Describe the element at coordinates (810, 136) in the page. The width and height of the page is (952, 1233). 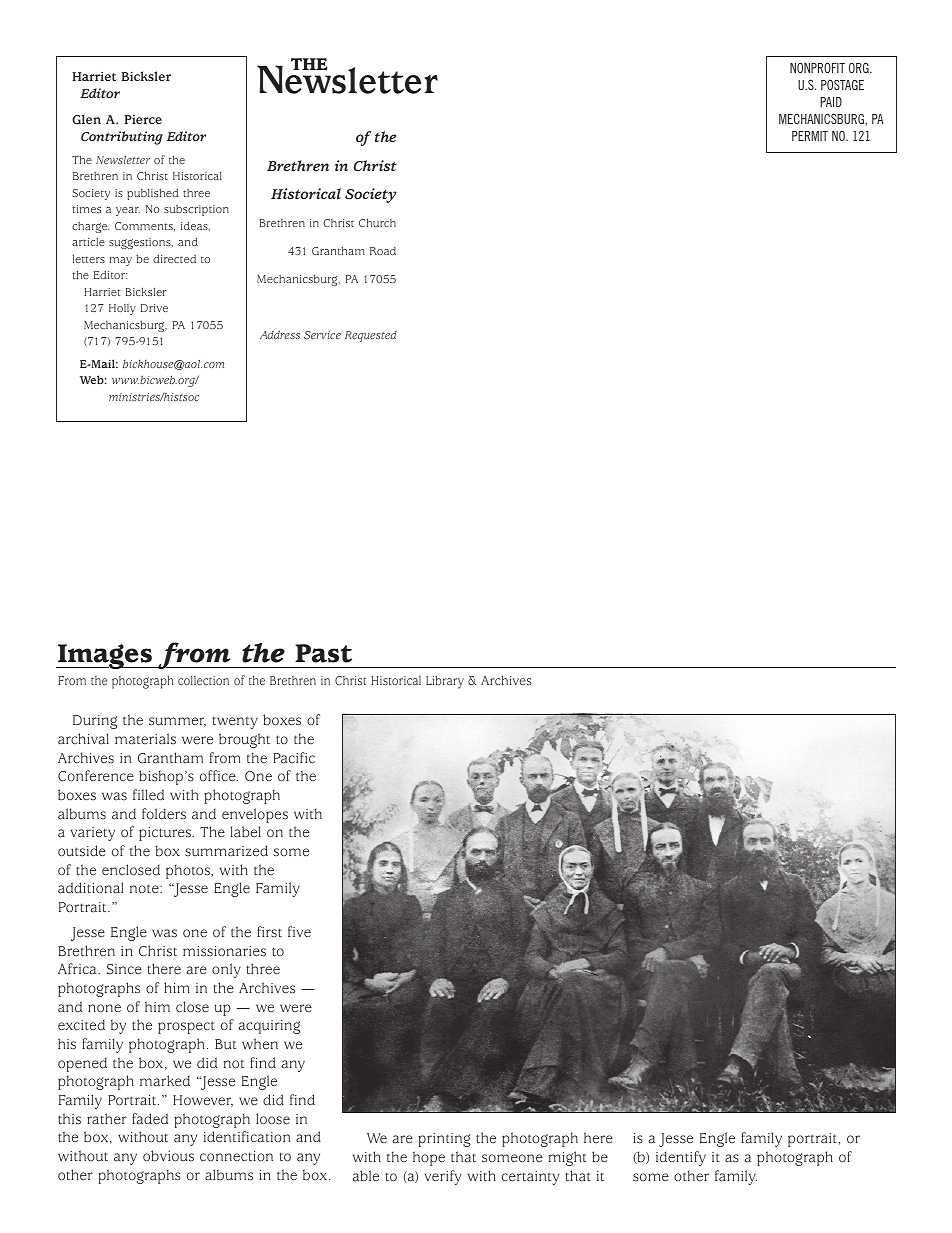
I see `PERMIT` at that location.
